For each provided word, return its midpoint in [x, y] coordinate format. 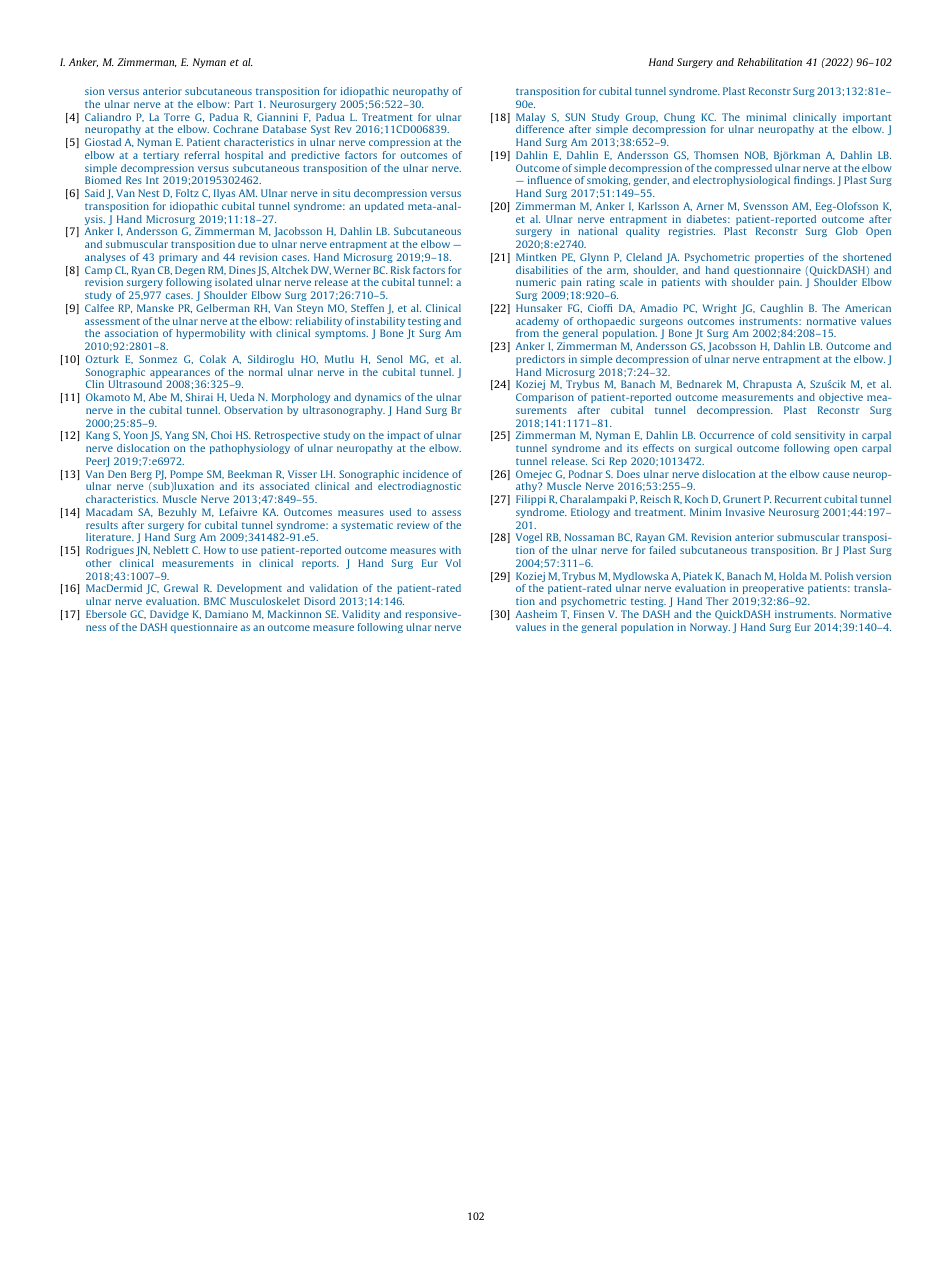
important [867, 119]
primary [178, 258]
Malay [530, 119]
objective [841, 398]
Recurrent [798, 499]
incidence [426, 474]
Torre [177, 117]
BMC [215, 601]
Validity [361, 615]
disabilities [542, 270]
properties [779, 258]
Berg [141, 476]
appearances [180, 375]
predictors [540, 360]
